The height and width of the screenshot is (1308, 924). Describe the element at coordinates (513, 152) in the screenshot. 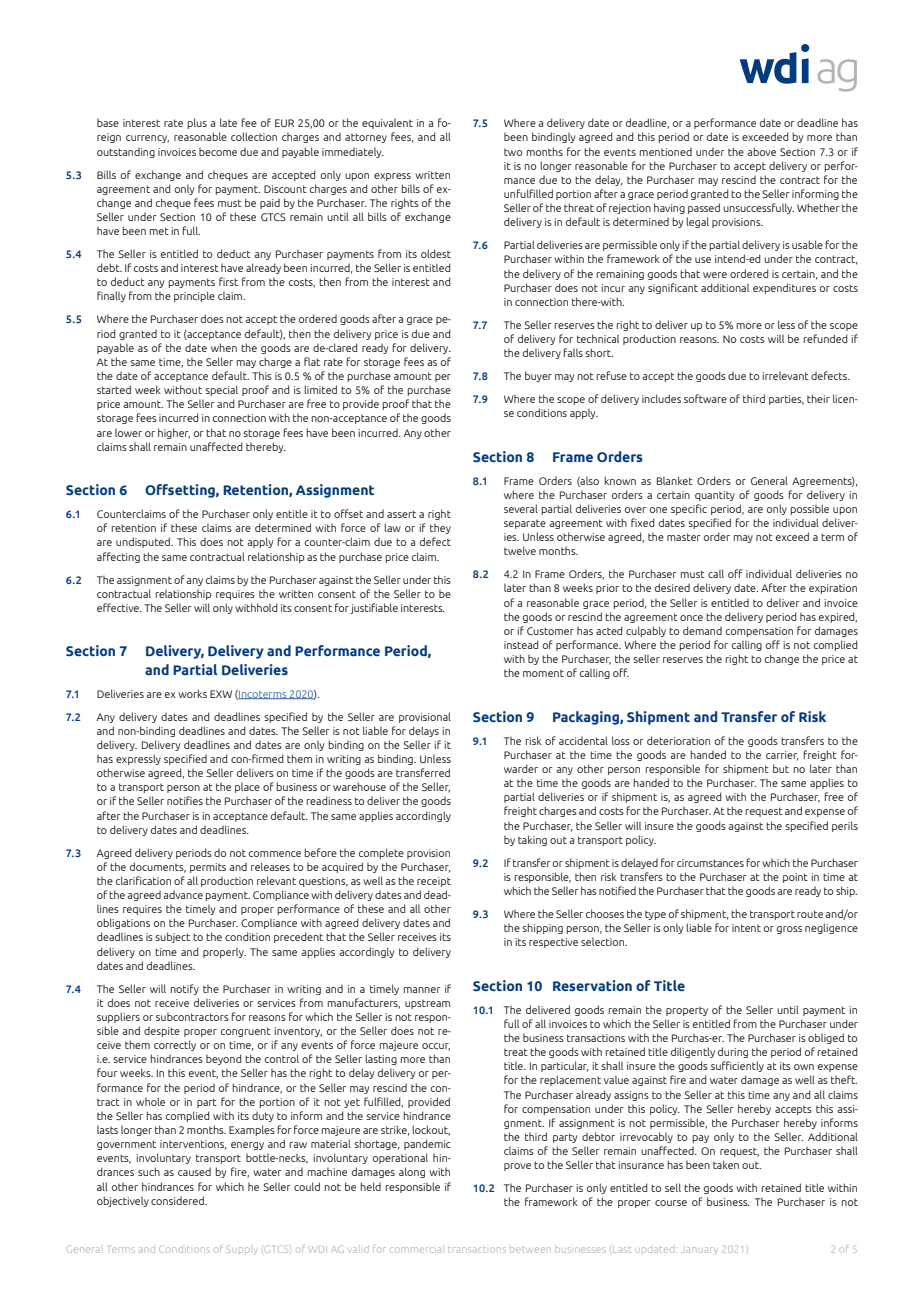

I see `two` at that location.
